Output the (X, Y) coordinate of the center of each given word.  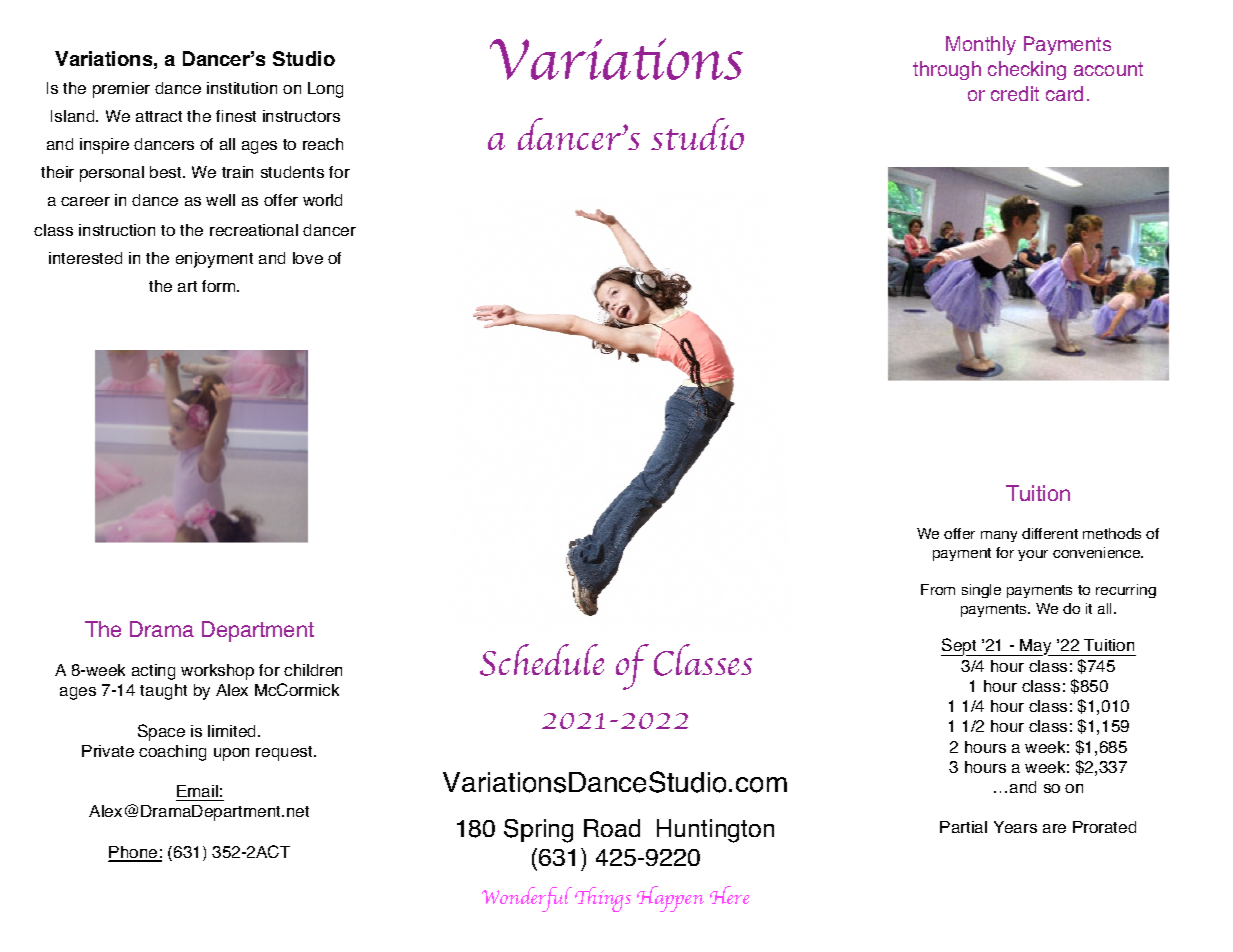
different (1050, 533)
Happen (670, 899)
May (1036, 647)
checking (1027, 70)
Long (325, 90)
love (308, 258)
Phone (134, 853)
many (999, 536)
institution (242, 88)
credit (1015, 93)
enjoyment (214, 260)
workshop (217, 672)
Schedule (542, 660)
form (220, 286)
